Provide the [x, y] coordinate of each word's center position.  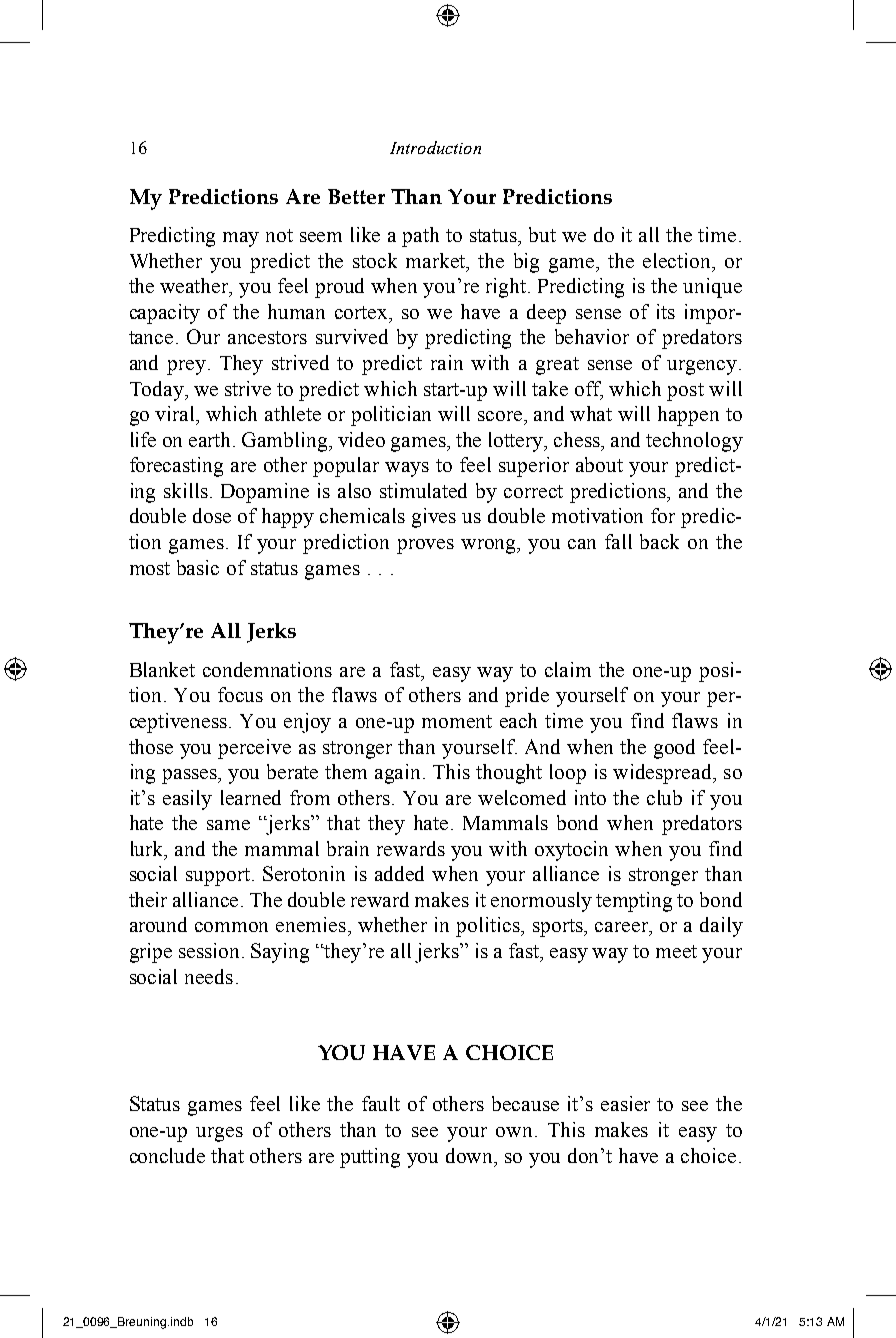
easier [625, 1103]
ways [407, 469]
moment [457, 721]
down [471, 1155]
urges [219, 1134]
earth [211, 439]
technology [694, 442]
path [420, 237]
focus [240, 694]
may [241, 239]
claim [568, 669]
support [219, 877]
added [399, 873]
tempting [634, 902]
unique [712, 288]
